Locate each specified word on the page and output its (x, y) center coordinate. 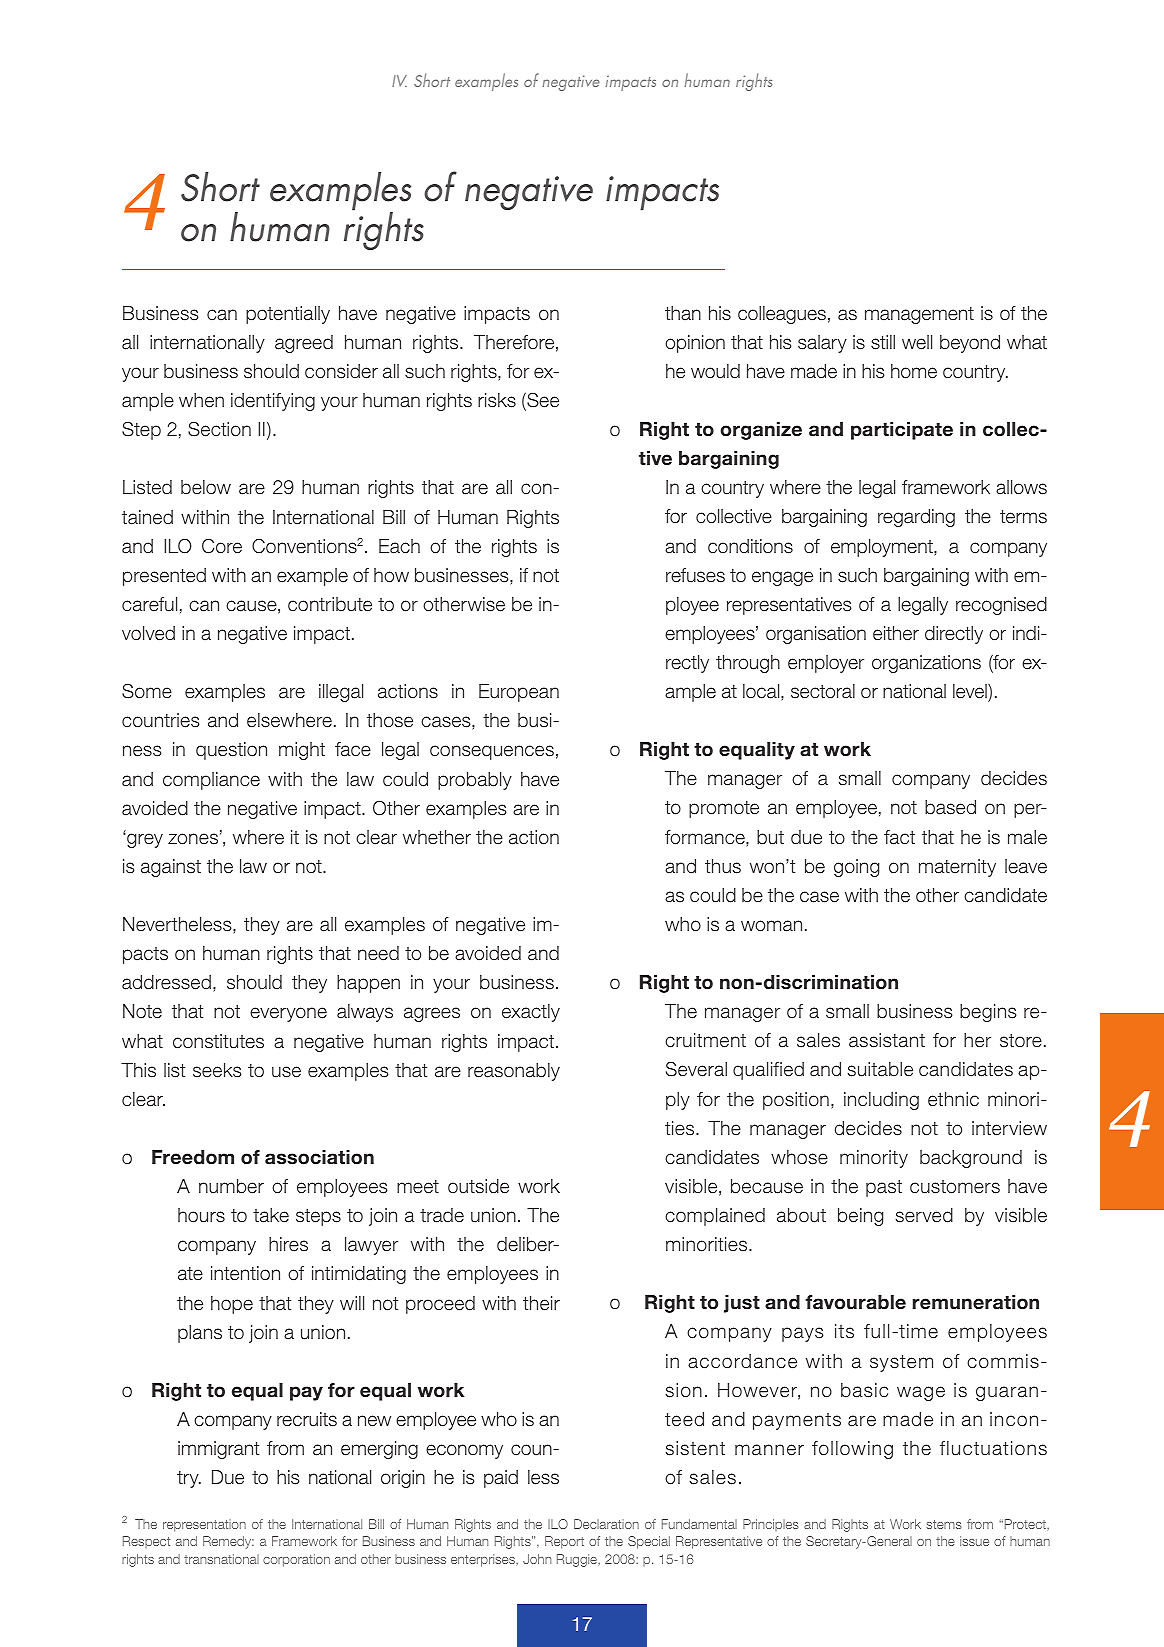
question (231, 751)
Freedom (193, 1157)
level (971, 691)
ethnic (953, 1099)
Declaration (606, 1524)
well (917, 342)
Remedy (228, 1542)
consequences (492, 752)
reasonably (514, 1072)
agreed (304, 344)
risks (497, 400)
